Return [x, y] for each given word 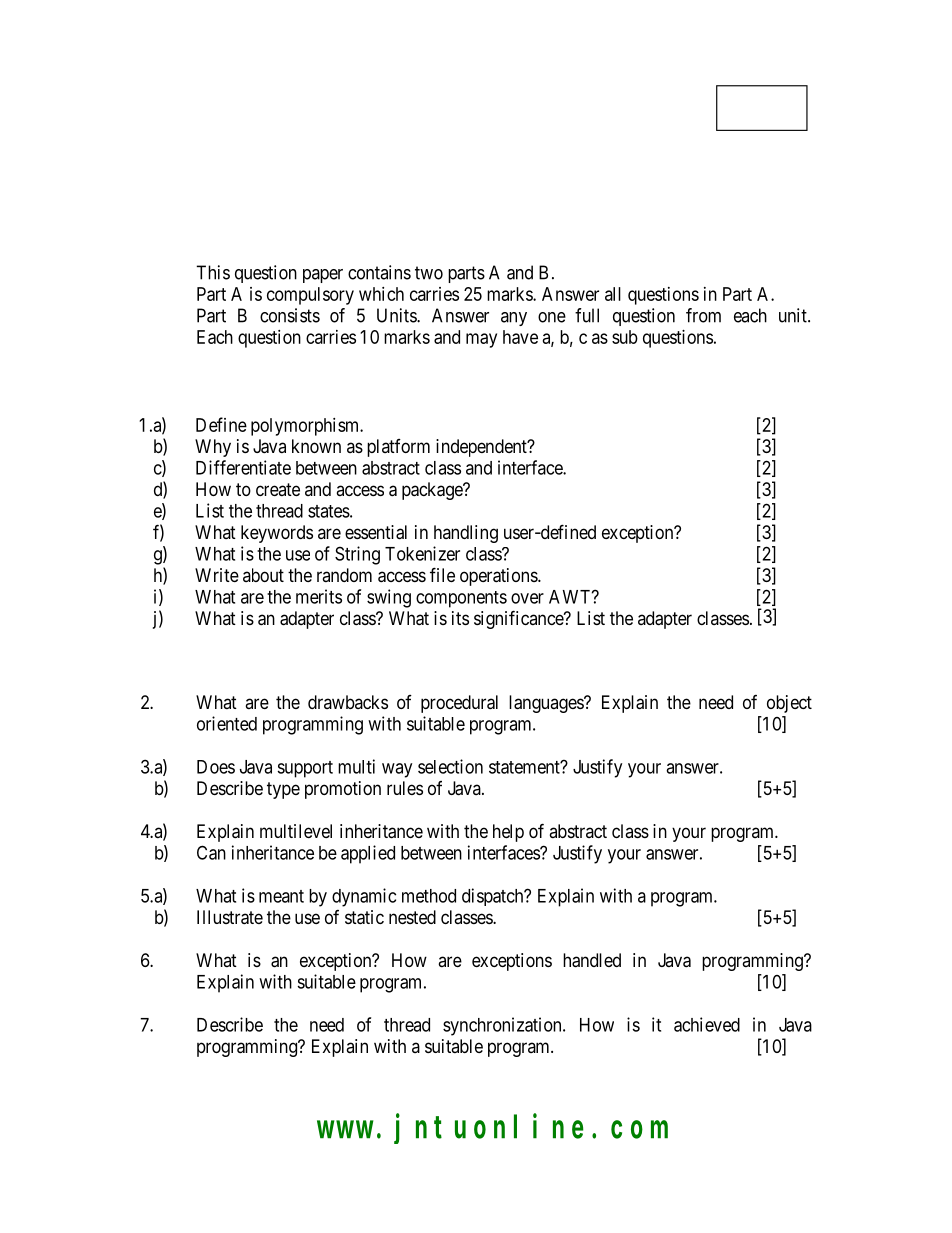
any [514, 319]
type [283, 790]
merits [319, 596]
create [278, 489]
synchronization [503, 1026]
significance [519, 619]
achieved [707, 1024]
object [789, 704]
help [508, 833]
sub [625, 337]
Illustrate [230, 917]
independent [482, 448]
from [703, 315]
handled [592, 960]
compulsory [310, 296]
